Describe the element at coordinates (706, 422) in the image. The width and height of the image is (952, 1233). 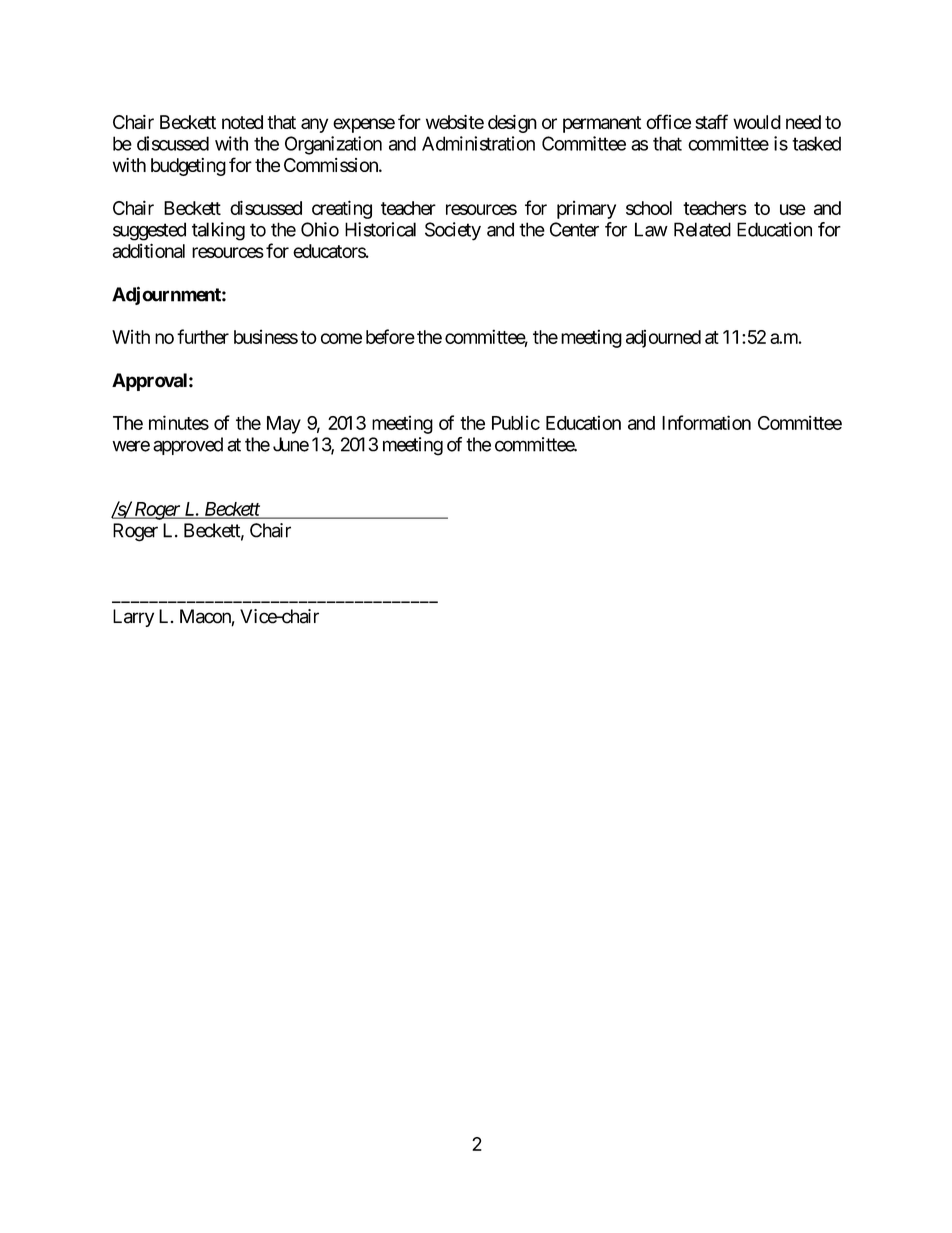
I see `Information` at that location.
